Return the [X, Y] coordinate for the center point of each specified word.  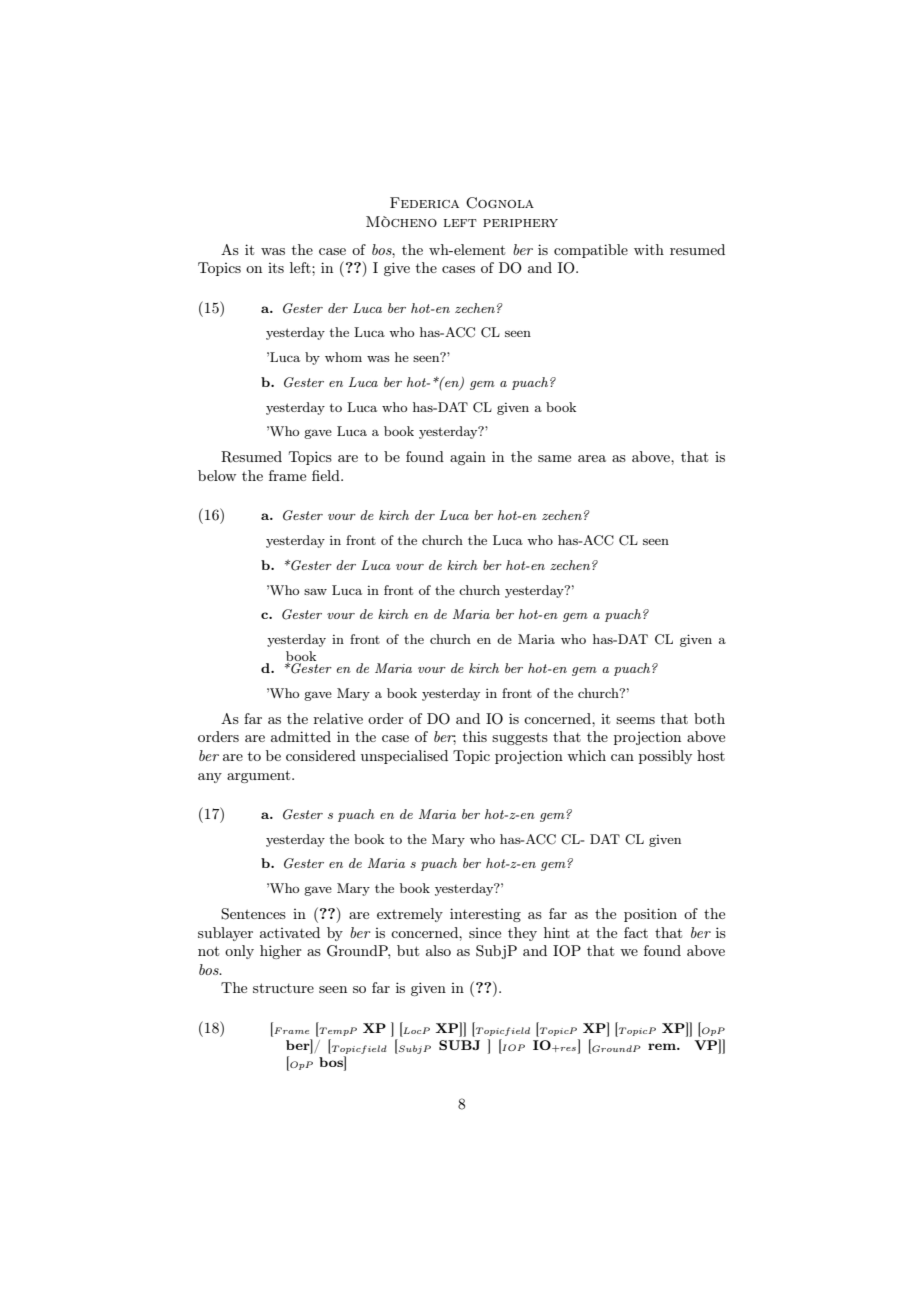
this [475, 736]
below [217, 475]
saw [315, 592]
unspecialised [404, 757]
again [468, 458]
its [276, 268]
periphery [520, 223]
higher [281, 952]
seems [635, 720]
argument [260, 776]
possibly [665, 757]
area [592, 458]
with [649, 249]
